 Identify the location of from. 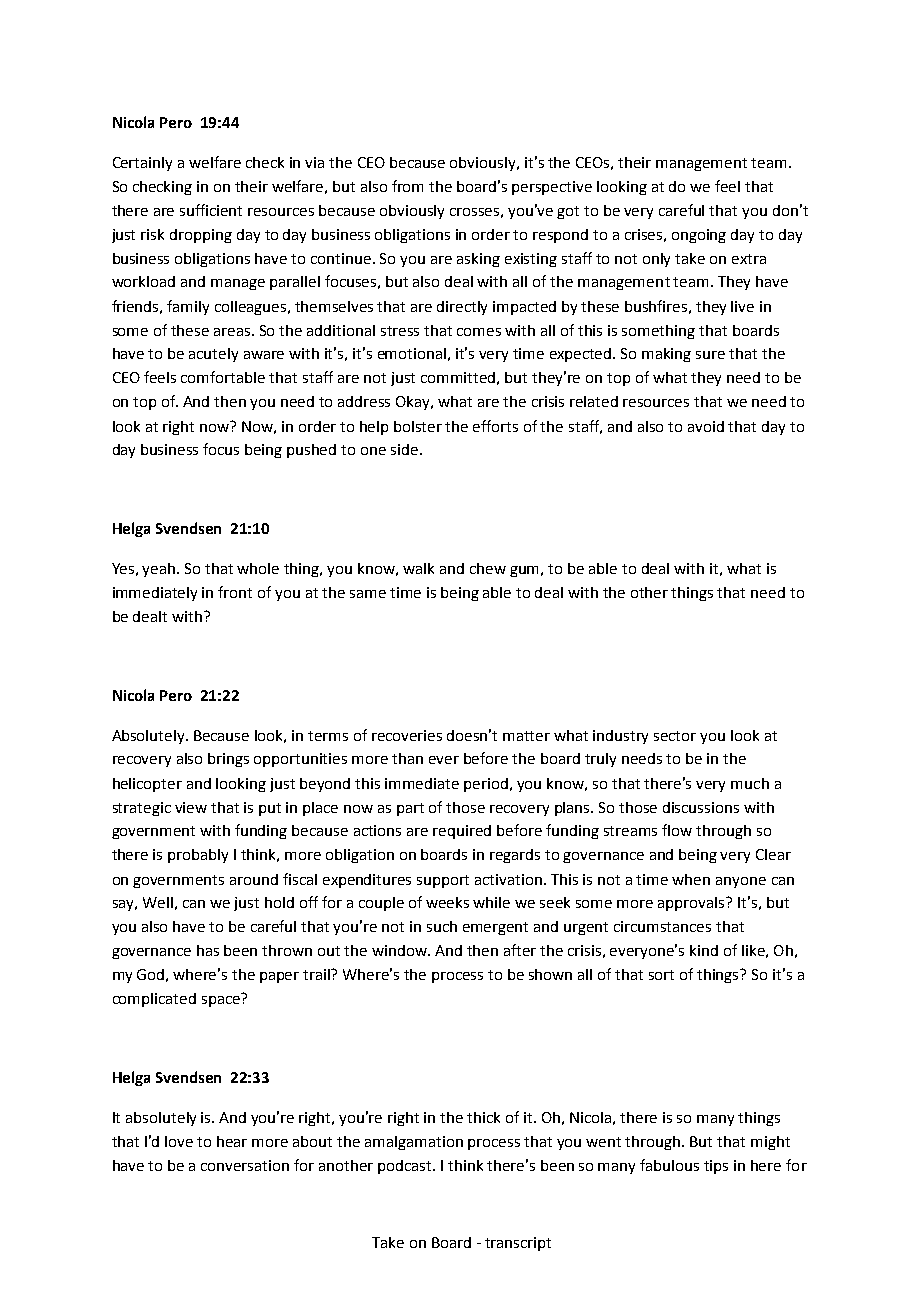
(407, 186).
